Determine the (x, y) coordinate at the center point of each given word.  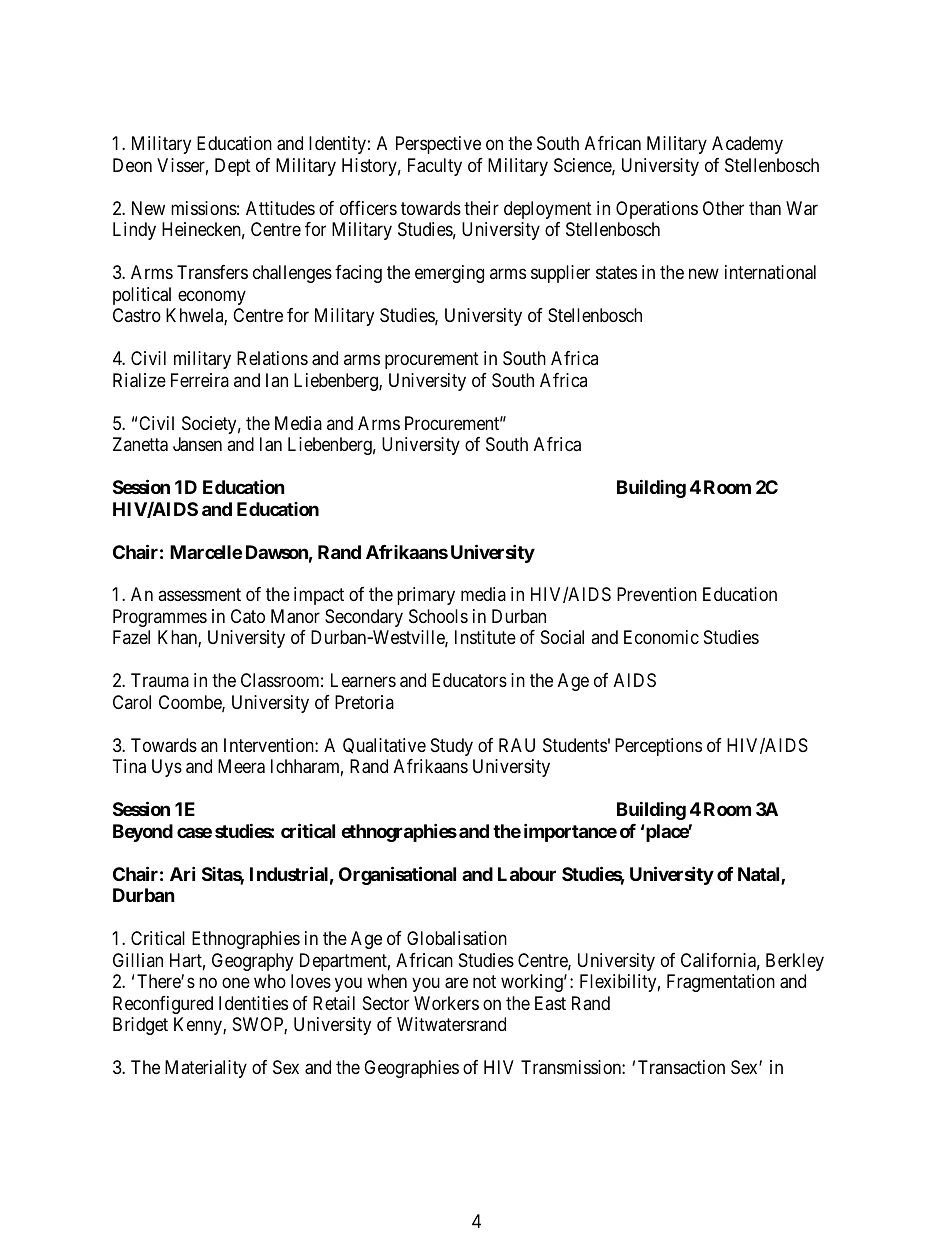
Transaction (681, 1067)
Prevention (657, 594)
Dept (233, 167)
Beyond (143, 833)
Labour (527, 874)
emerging (449, 274)
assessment (199, 595)
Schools (438, 616)
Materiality (206, 1069)
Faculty (435, 167)
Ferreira (200, 380)
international (770, 272)
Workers (446, 1003)
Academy (747, 145)
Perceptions (658, 747)
